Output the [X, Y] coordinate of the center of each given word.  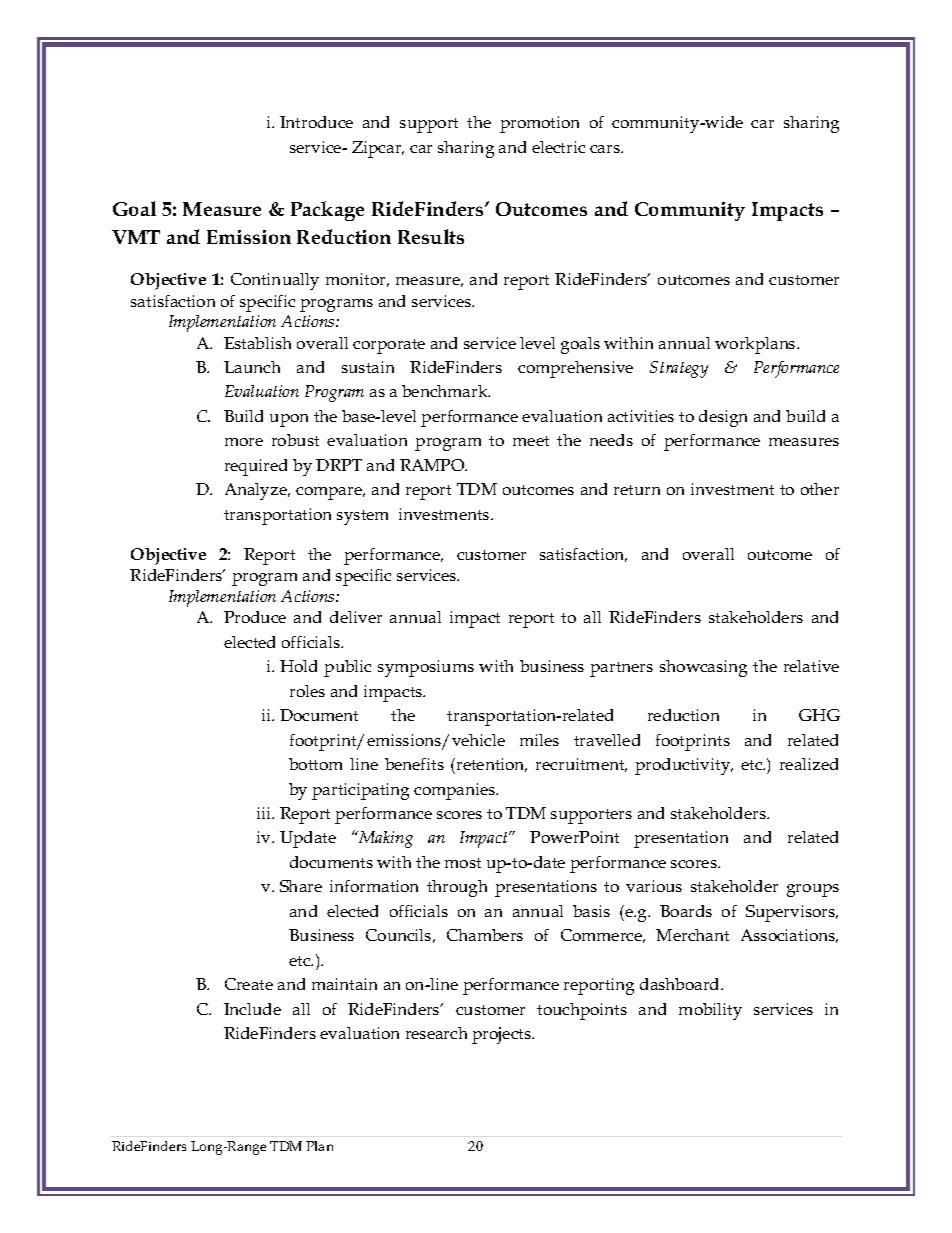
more [244, 442]
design [723, 418]
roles [307, 691]
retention [490, 765]
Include [252, 1009]
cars [606, 149]
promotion [539, 124]
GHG [819, 715]
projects [503, 1035]
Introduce [316, 122]
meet [531, 441]
